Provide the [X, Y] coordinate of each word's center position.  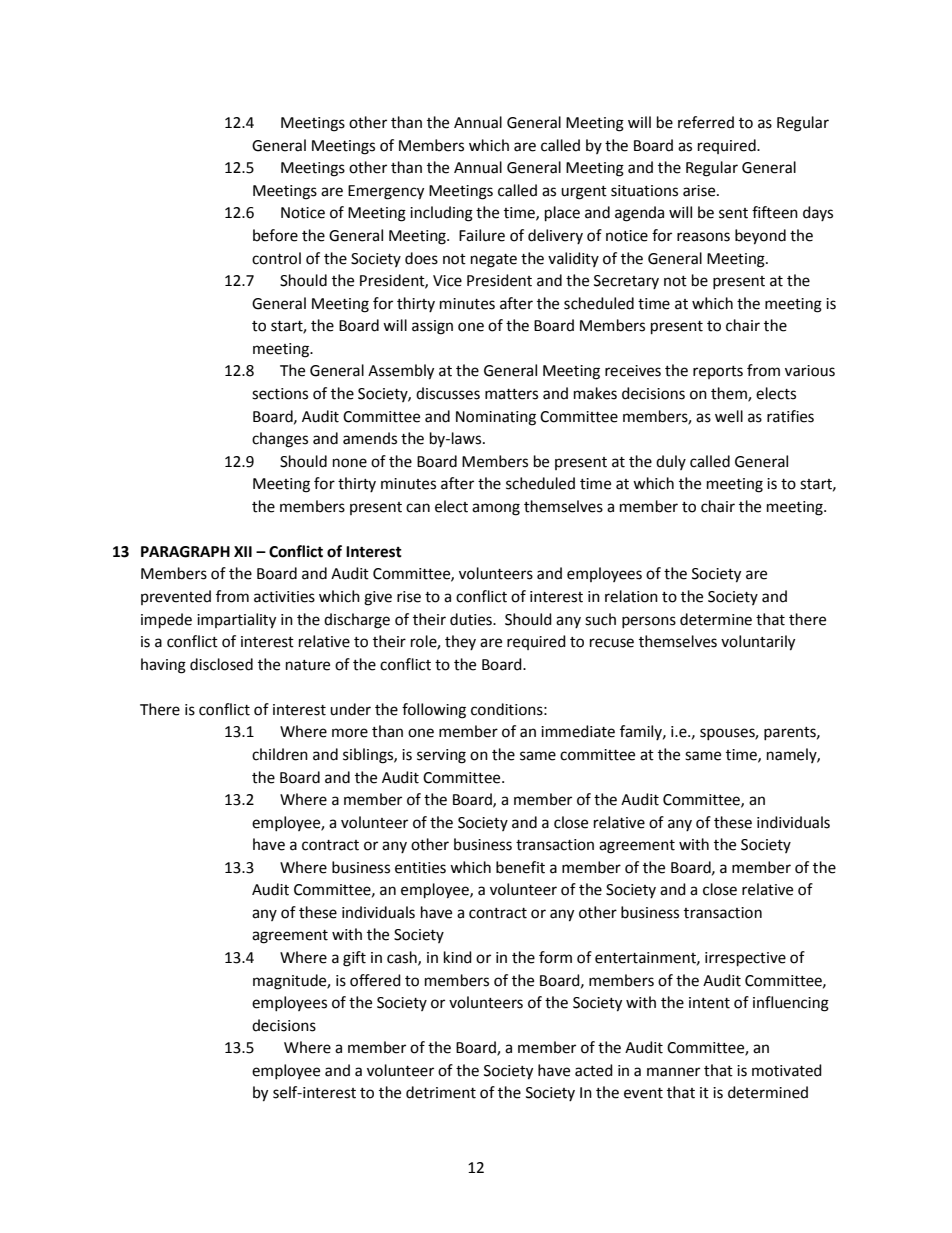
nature [308, 665]
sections [280, 394]
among [496, 509]
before [275, 235]
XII [243, 551]
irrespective [745, 959]
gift [354, 959]
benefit [520, 867]
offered [375, 980]
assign [432, 327]
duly [671, 462]
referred [706, 122]
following [434, 711]
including [441, 214]
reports [718, 372]
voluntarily [758, 643]
